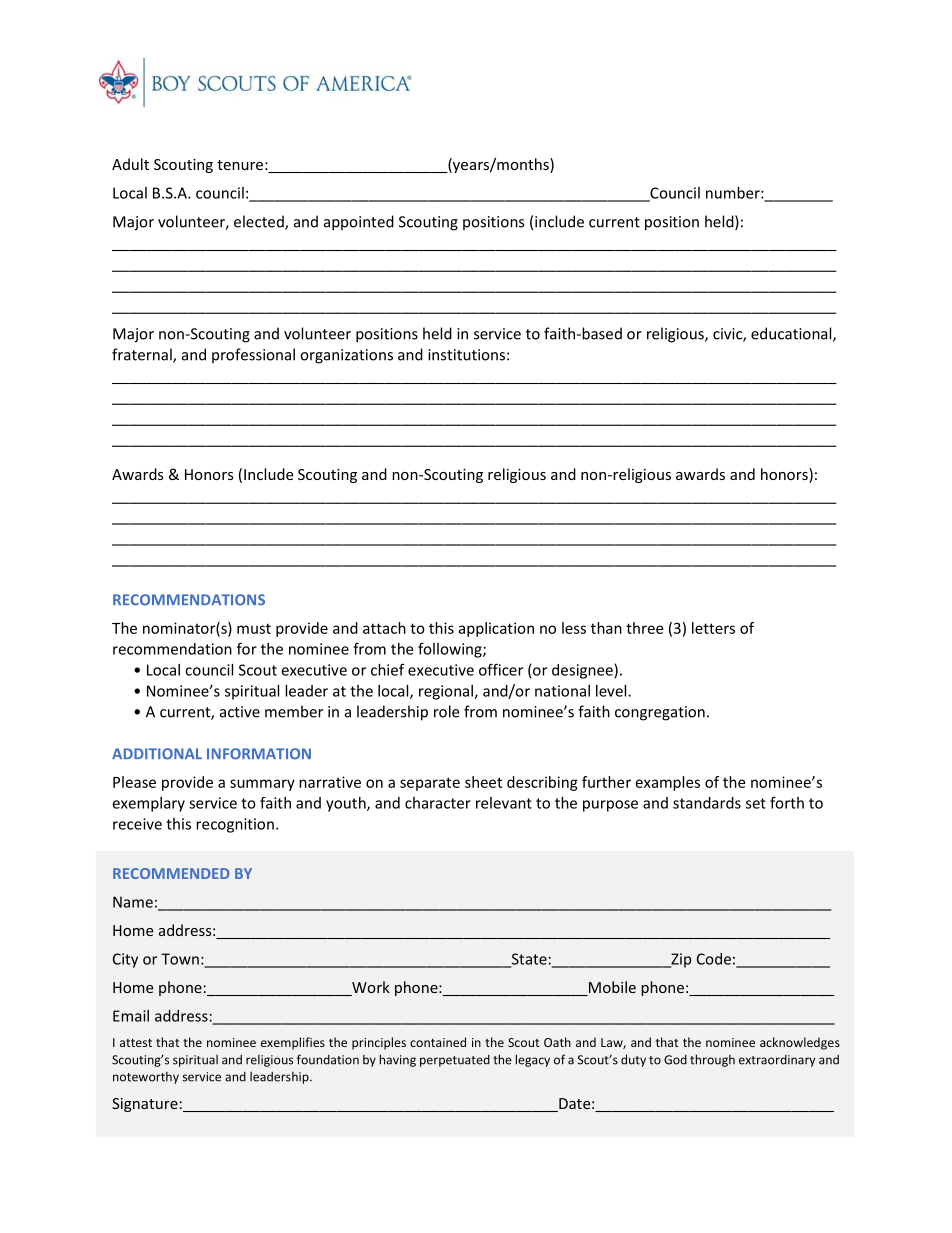  What do you see at coordinates (136, 1043) in the image?
I see `attest` at bounding box center [136, 1043].
